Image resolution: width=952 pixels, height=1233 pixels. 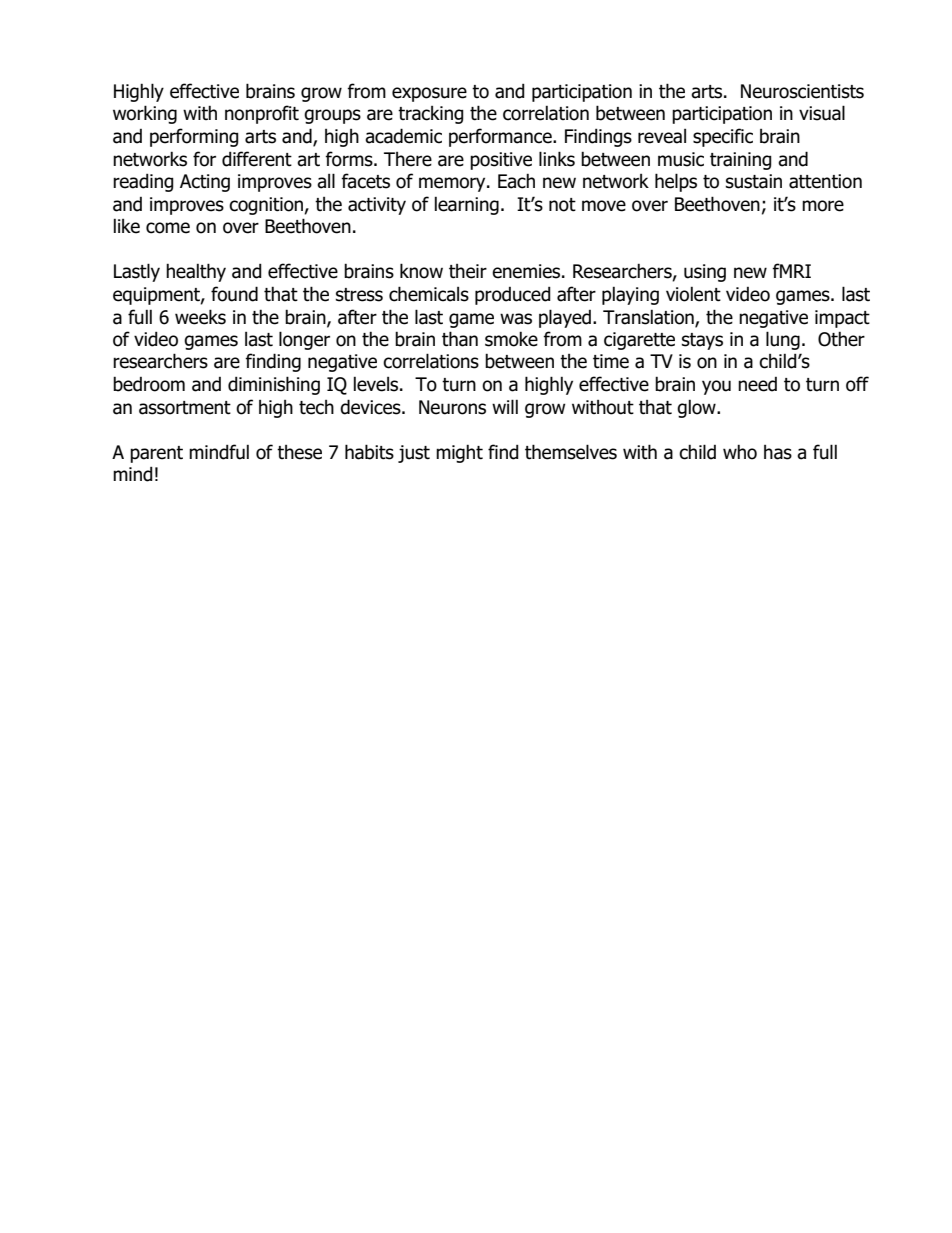 What do you see at coordinates (778, 452) in the screenshot?
I see `has` at bounding box center [778, 452].
